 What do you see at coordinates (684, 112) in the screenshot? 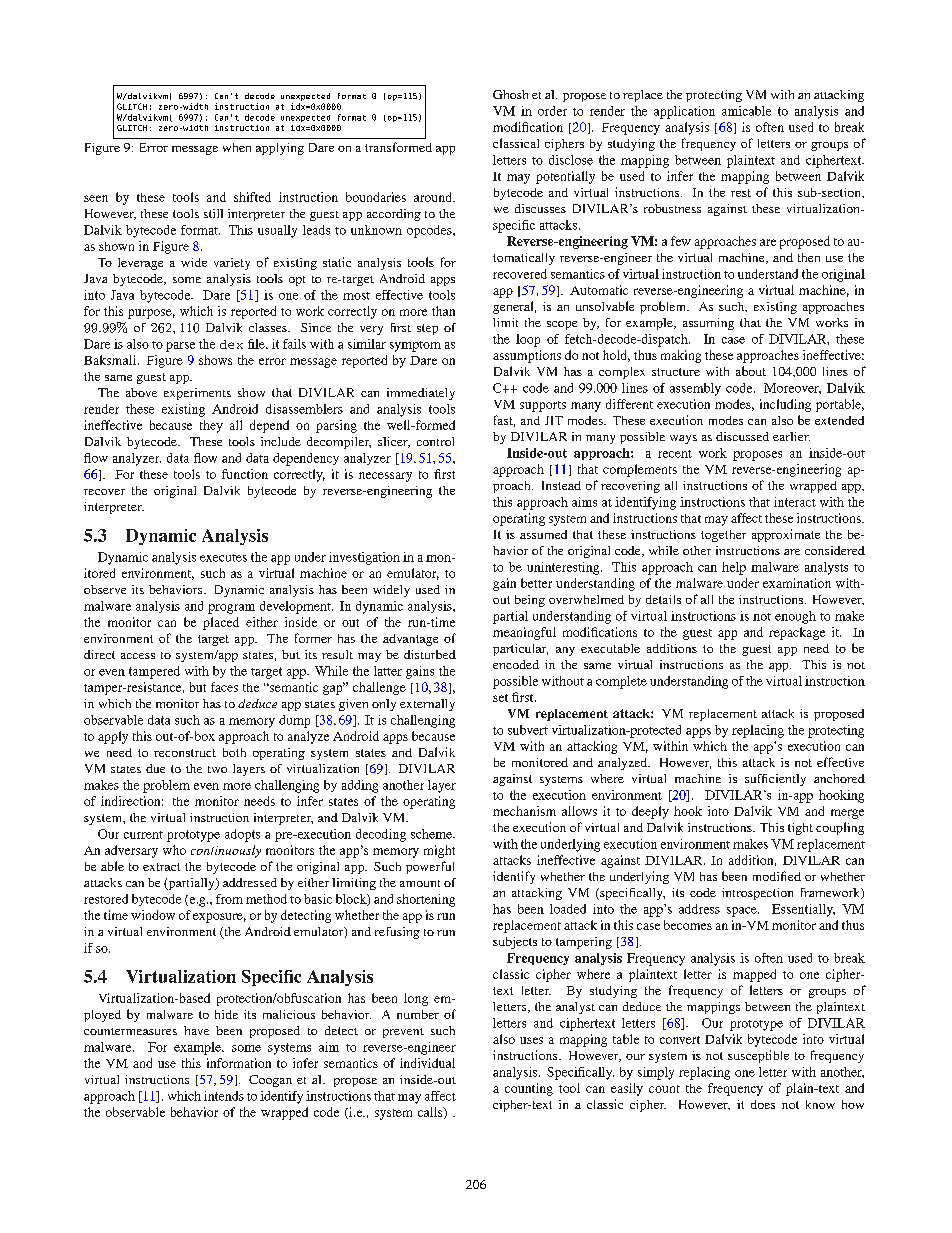
I see `application` at bounding box center [684, 112].
